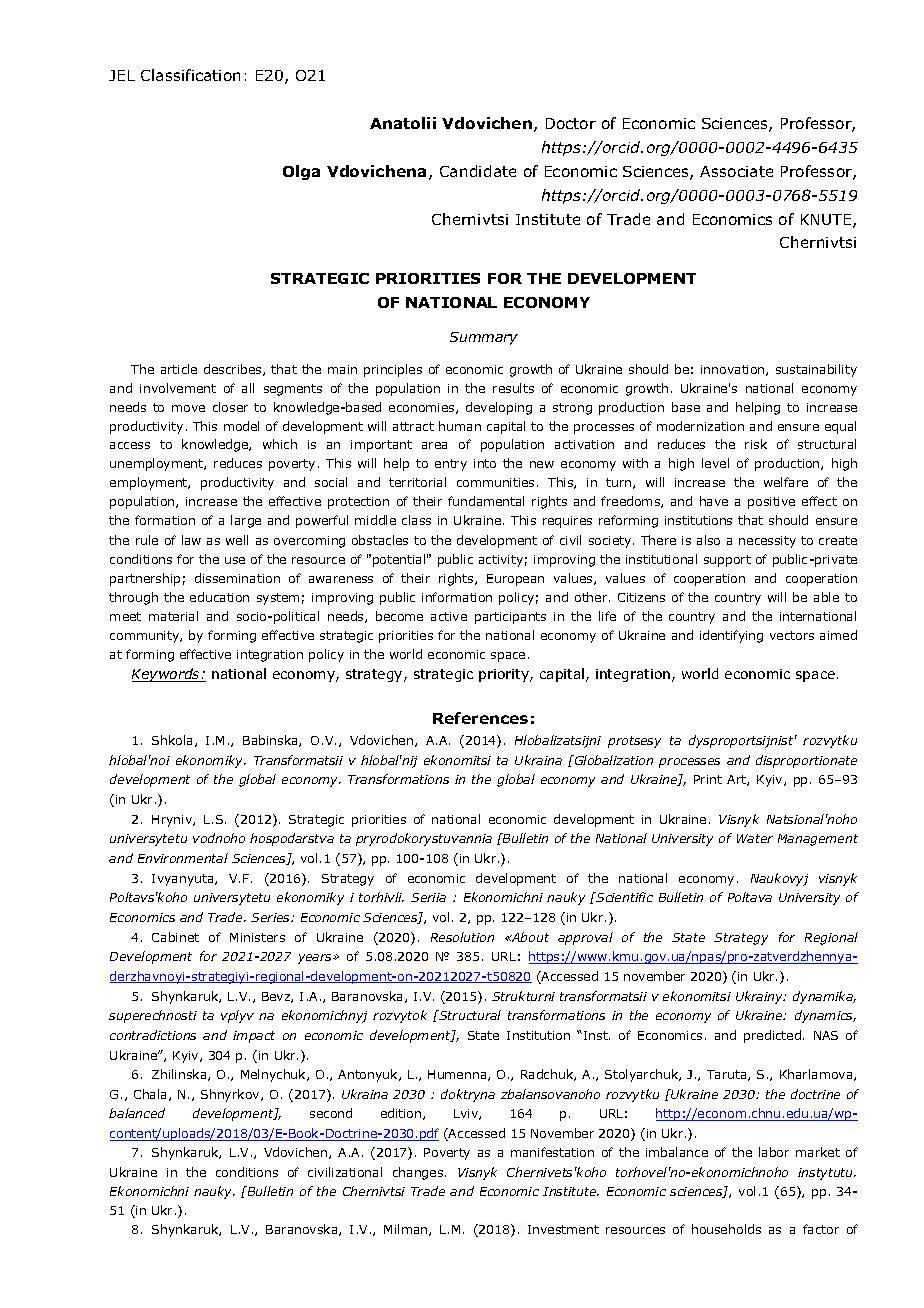 Image resolution: width=924 pixels, height=1308 pixels. I want to click on predicted, so click(772, 1036).
